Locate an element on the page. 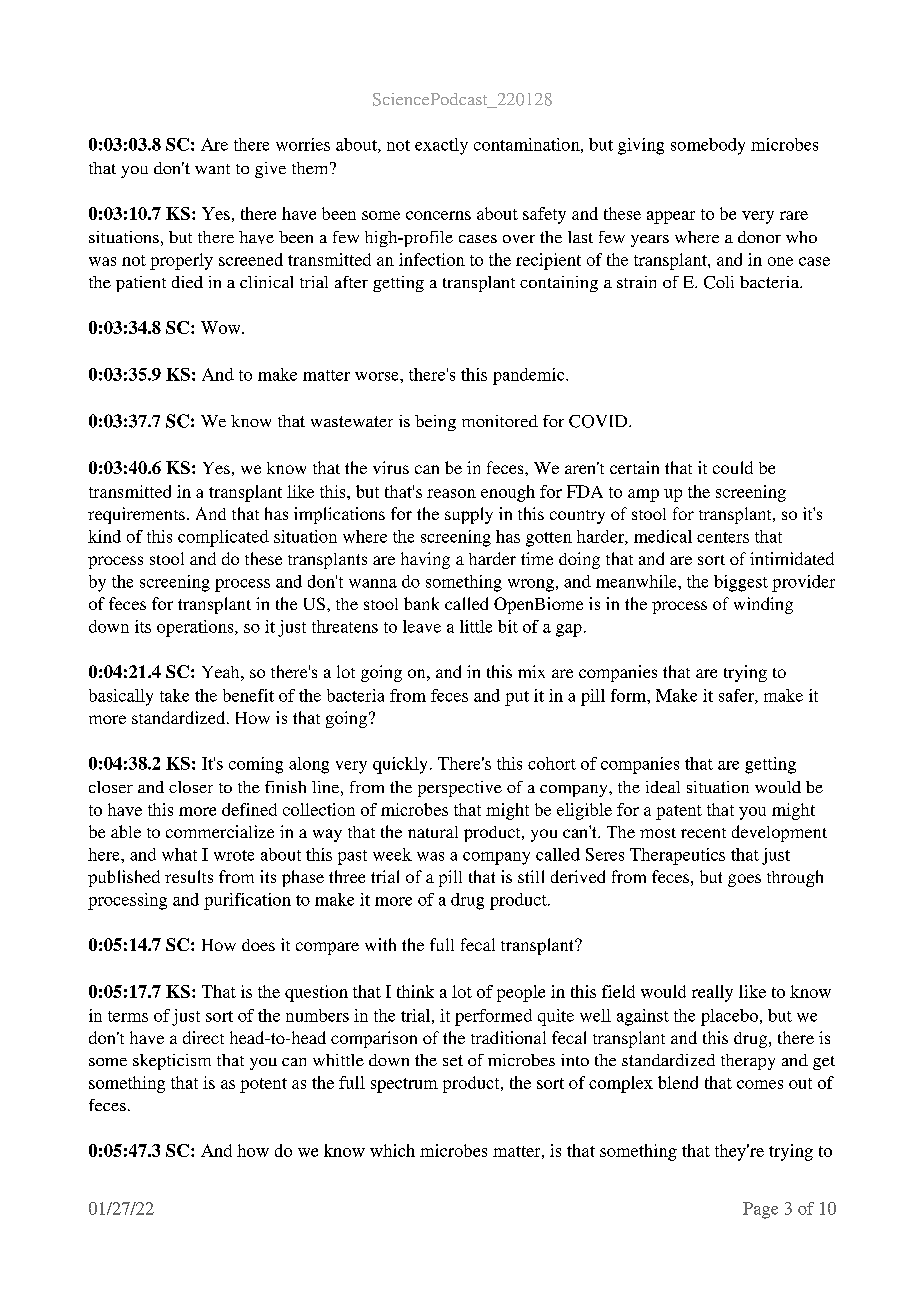 Image resolution: width=924 pixels, height=1308 pixels. appear is located at coordinates (671, 217).
